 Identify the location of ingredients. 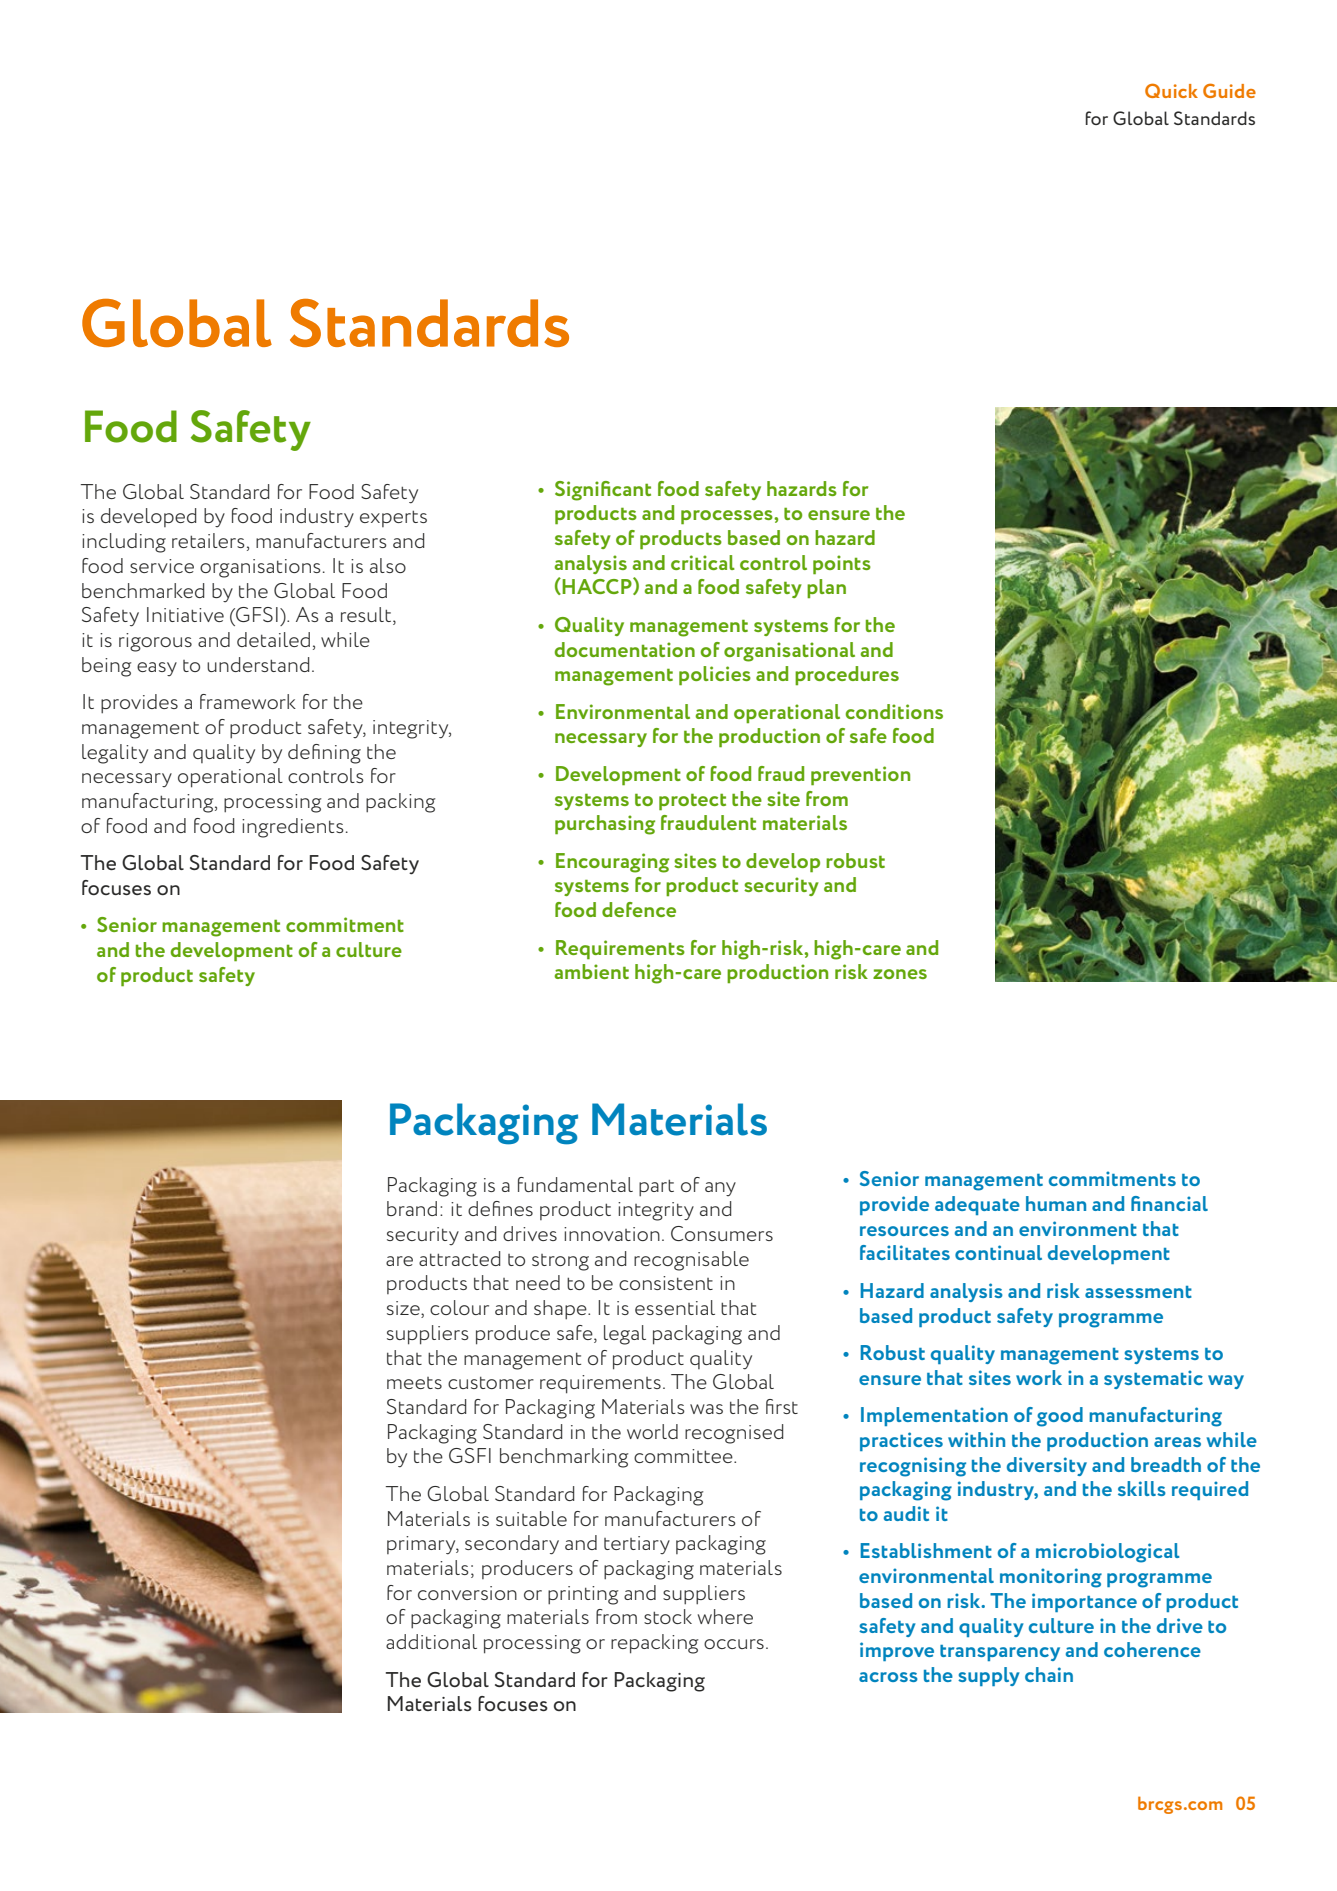
(293, 828).
